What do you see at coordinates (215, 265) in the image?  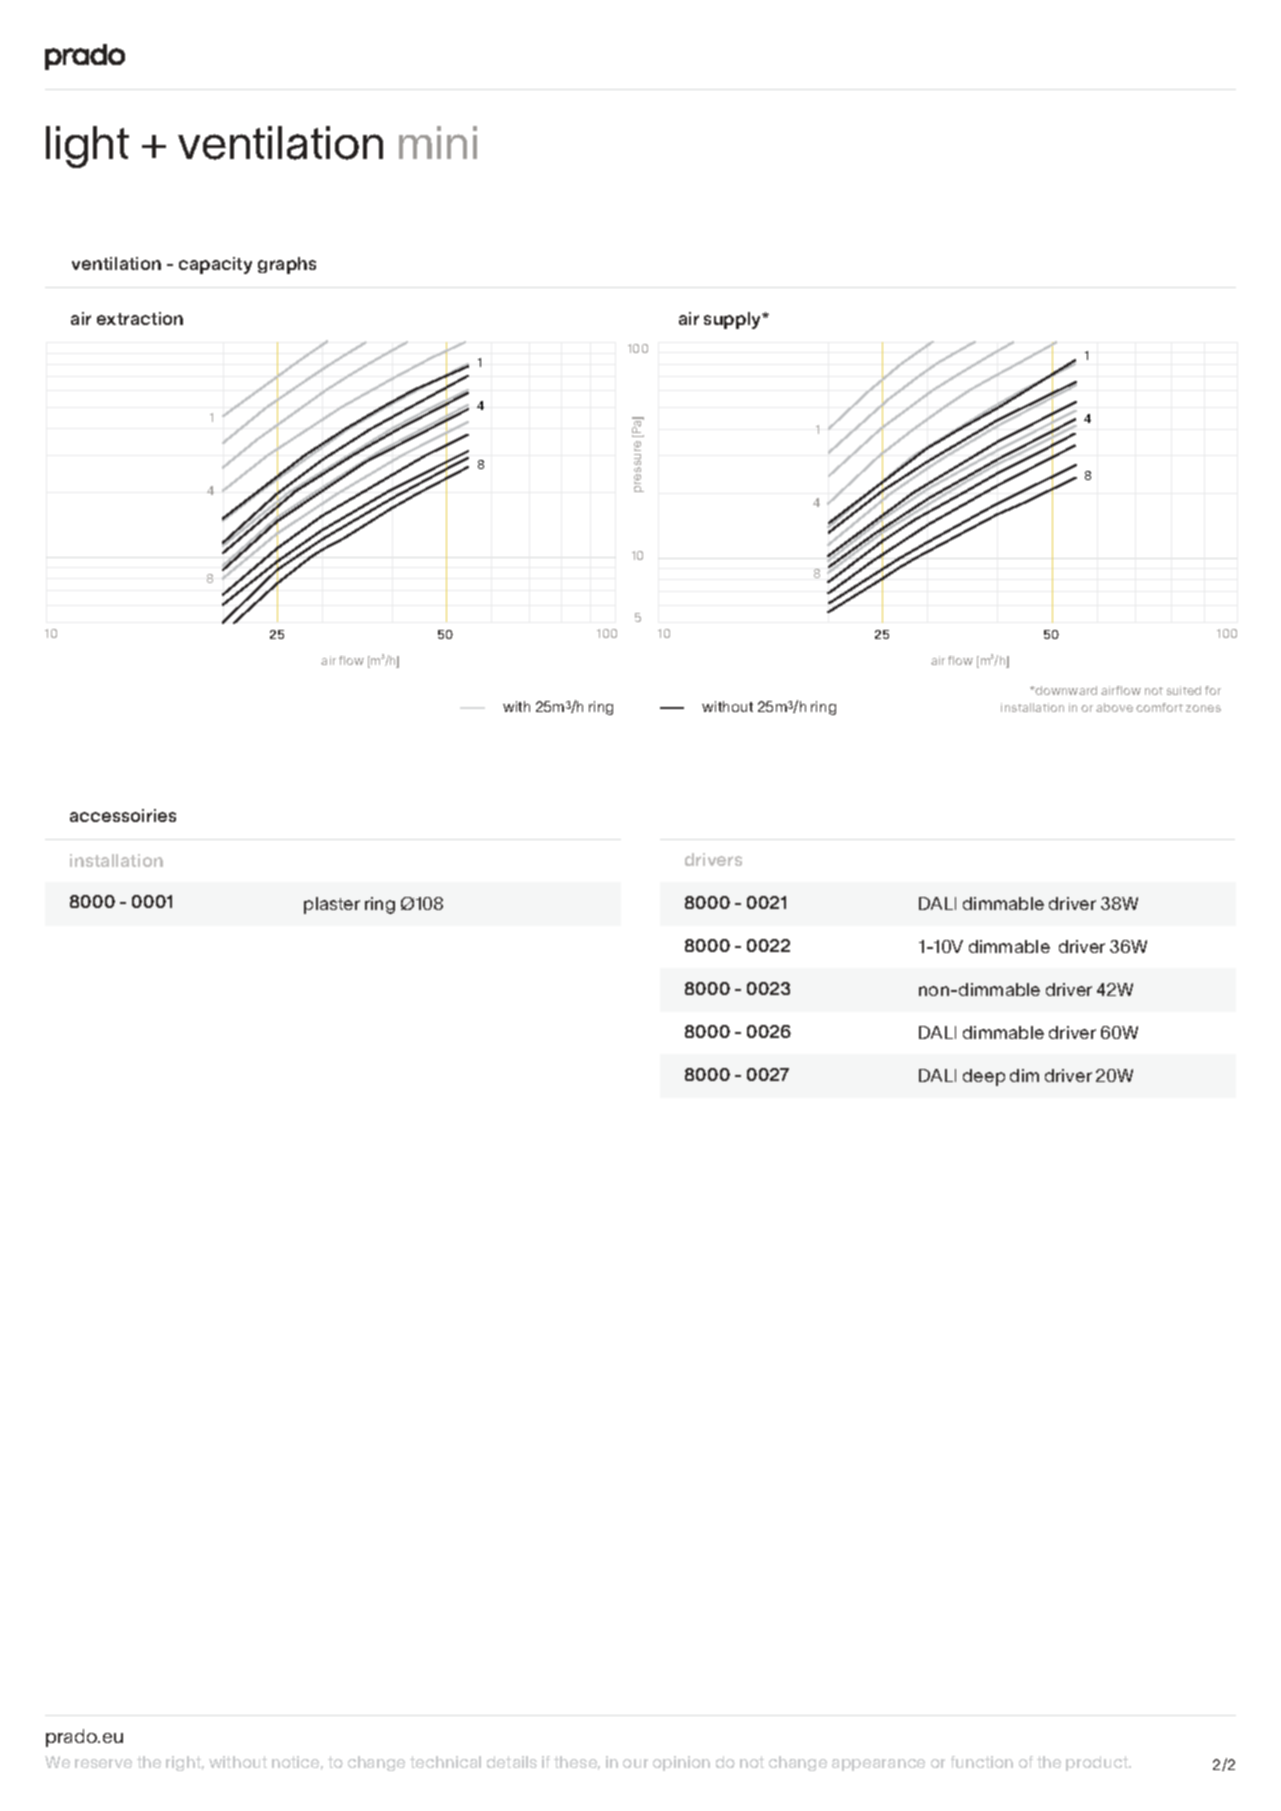 I see `capacity` at bounding box center [215, 265].
